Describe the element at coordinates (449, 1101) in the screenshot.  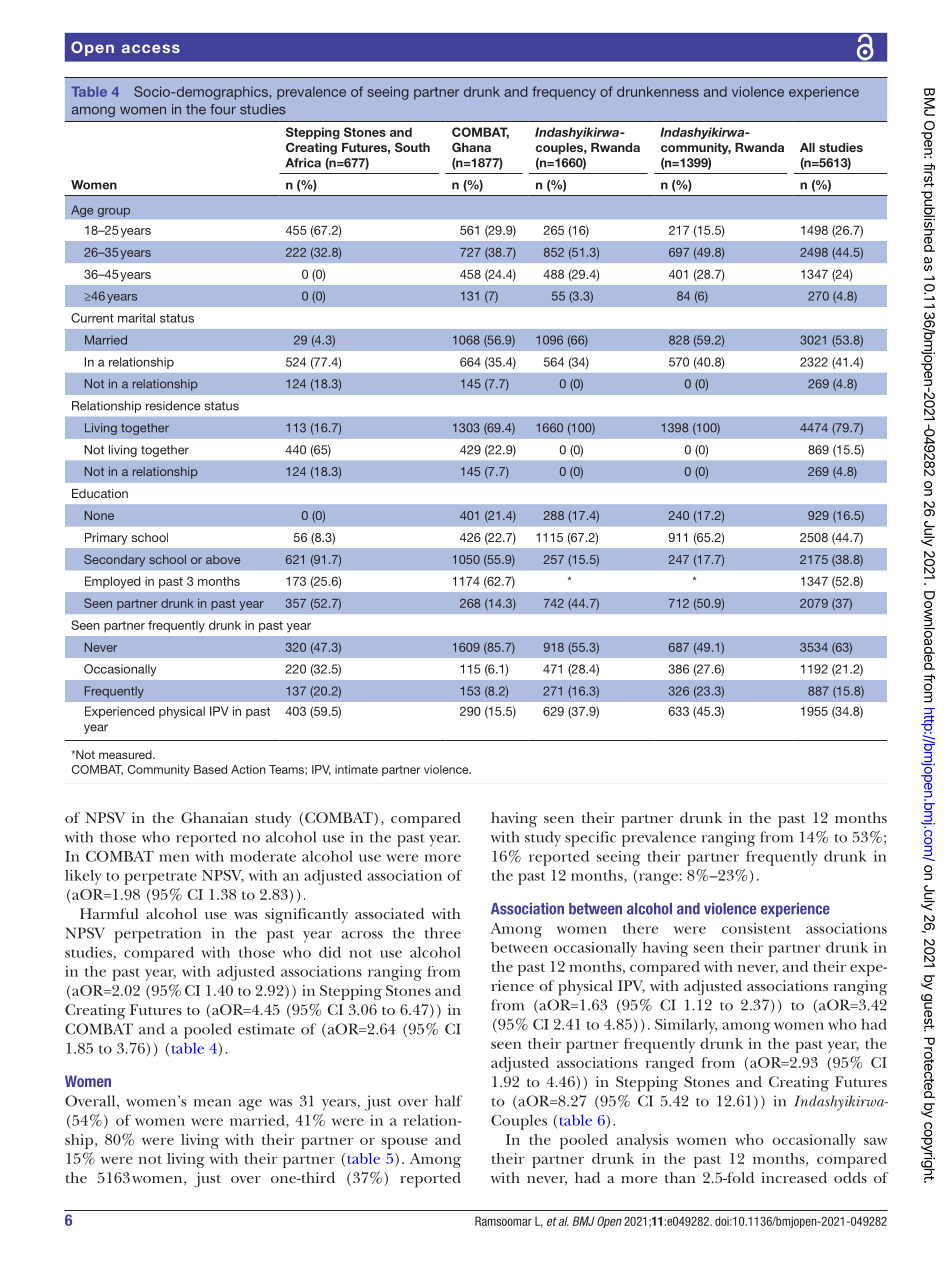
I see `half` at that location.
